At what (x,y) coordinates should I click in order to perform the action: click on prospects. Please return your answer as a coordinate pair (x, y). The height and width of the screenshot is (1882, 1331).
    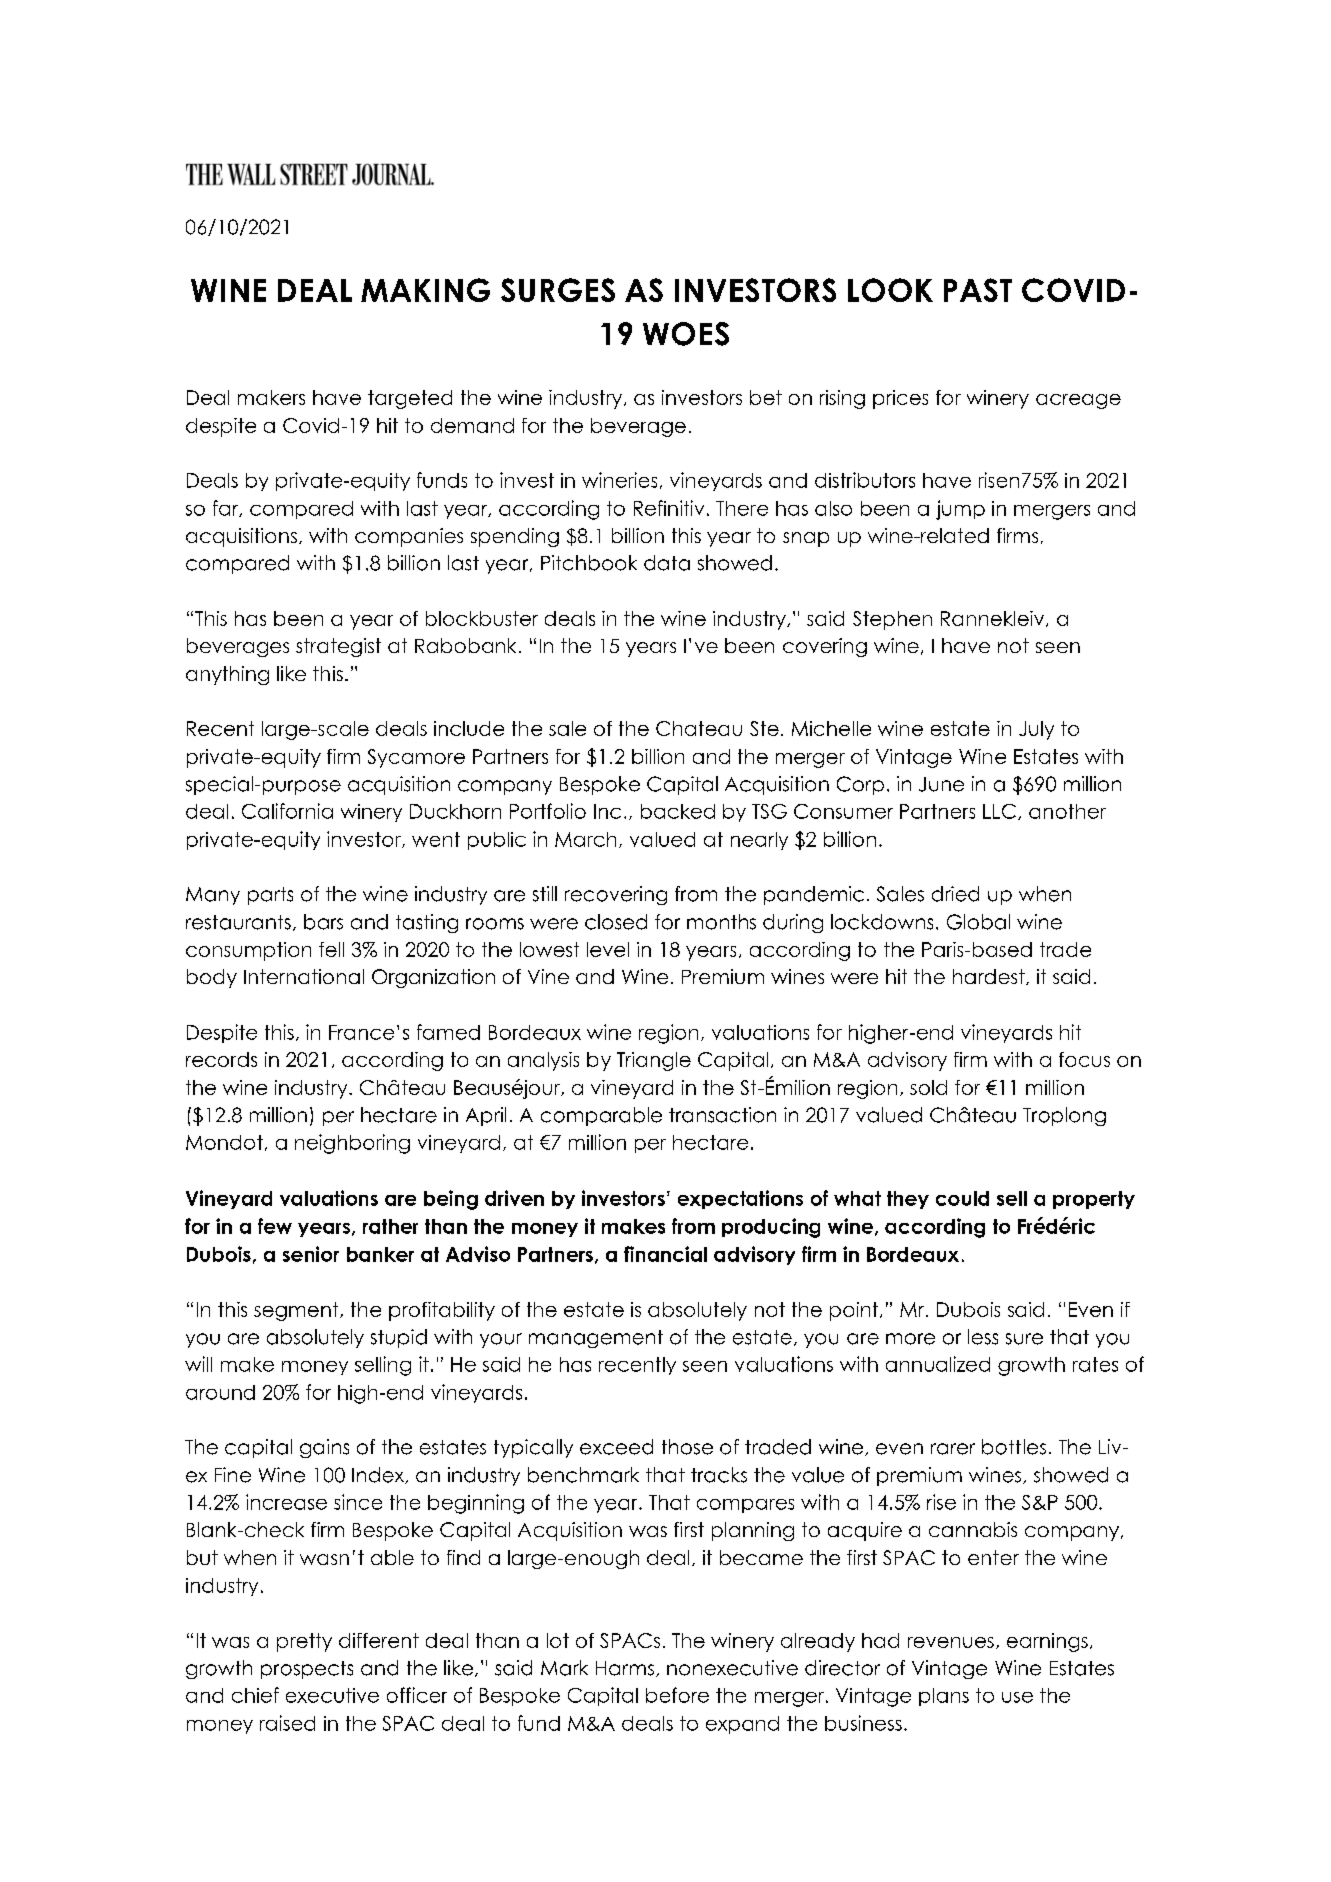
    Looking at the image, I should click on (307, 1670).
